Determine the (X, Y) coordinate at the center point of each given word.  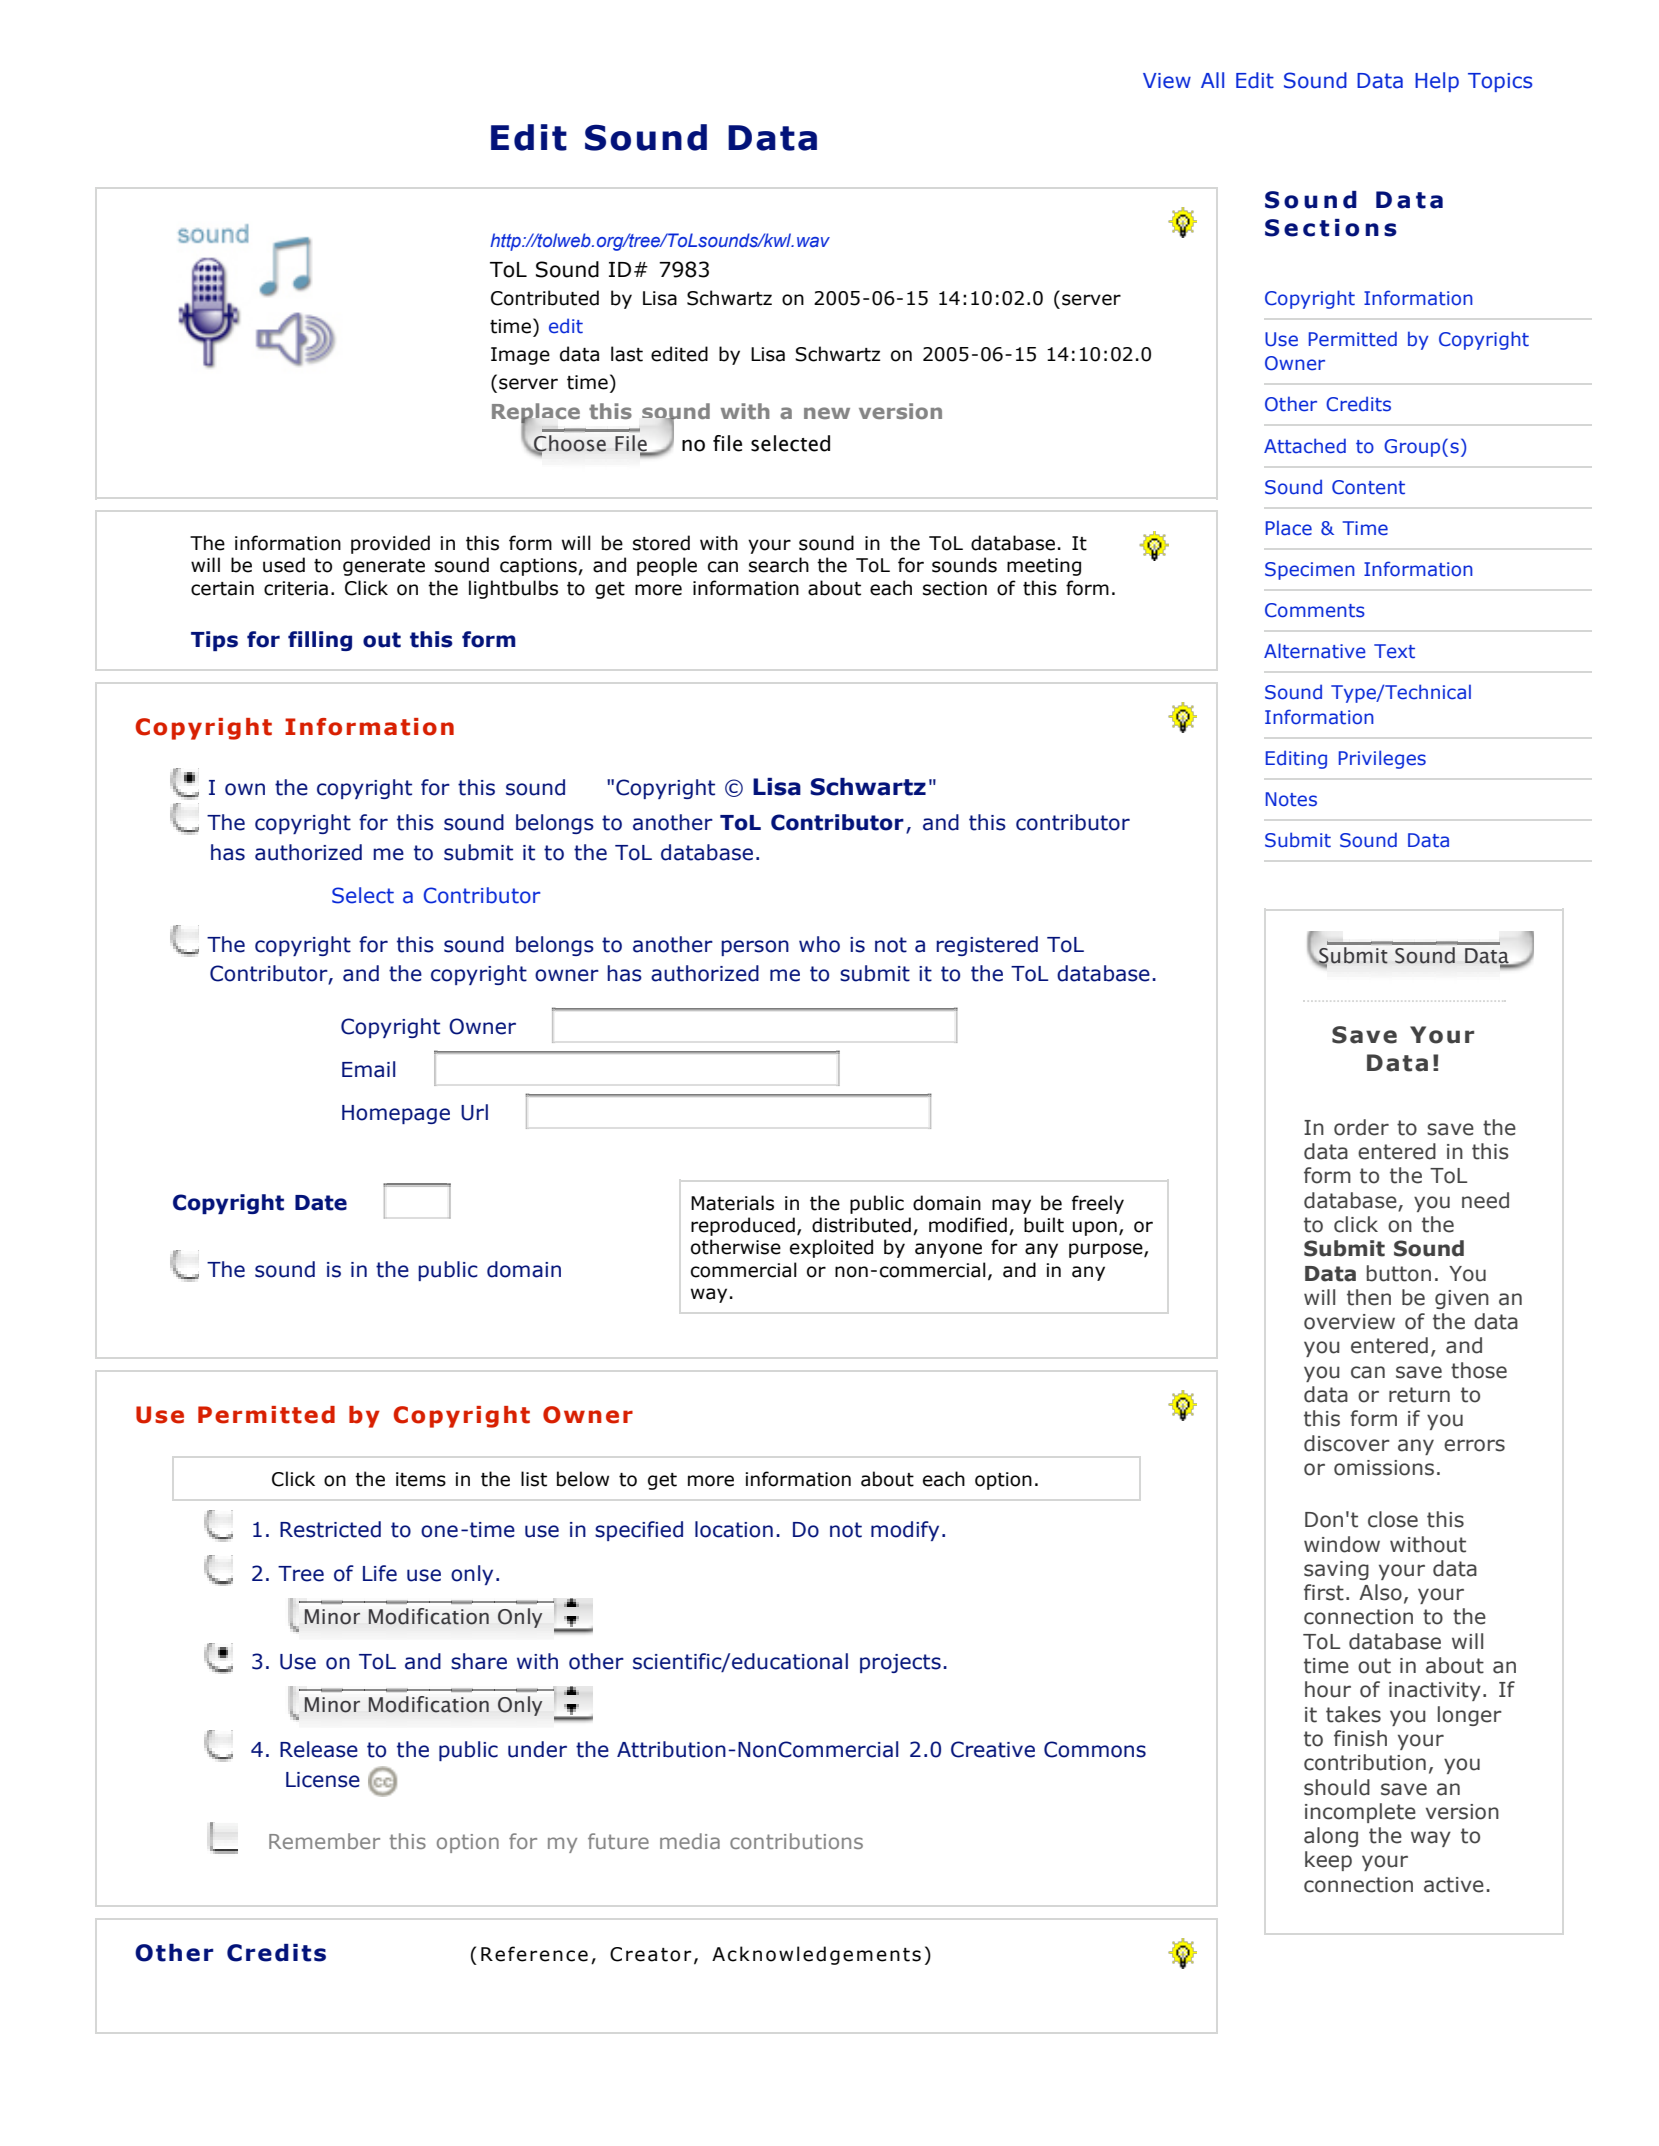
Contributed (545, 298)
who (819, 944)
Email (368, 1069)
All (1212, 80)
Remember (324, 1841)
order (1361, 1127)
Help (1437, 82)
